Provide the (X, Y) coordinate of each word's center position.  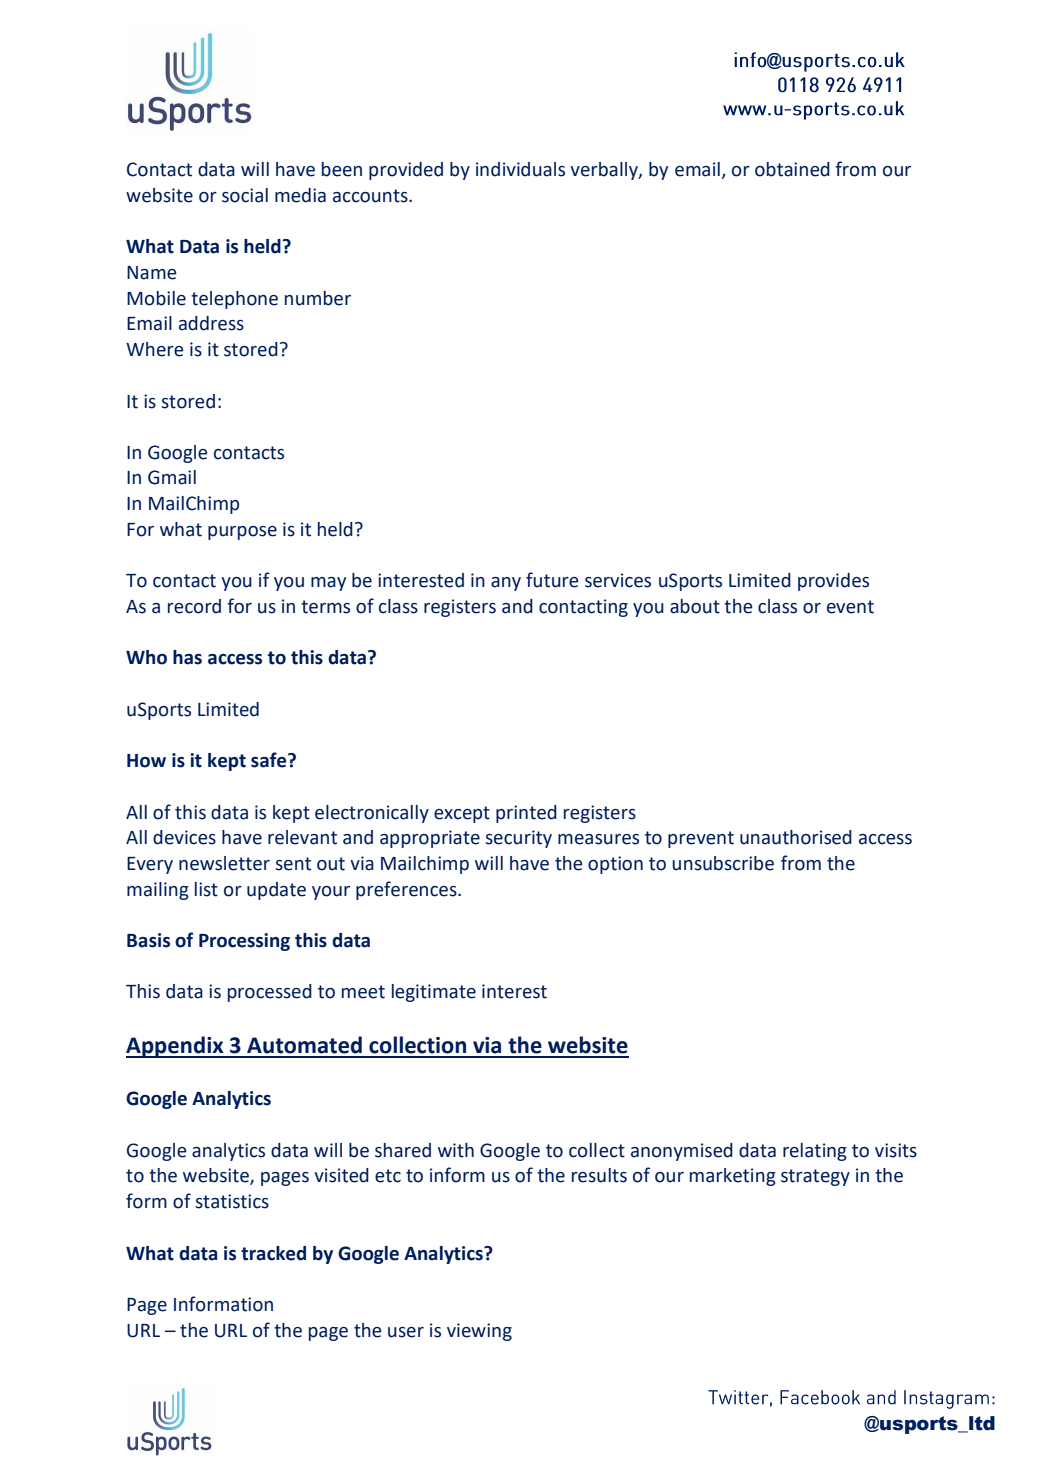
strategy (815, 1177)
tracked (273, 1253)
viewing (479, 1332)
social (245, 195)
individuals (520, 169)
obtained (792, 169)
